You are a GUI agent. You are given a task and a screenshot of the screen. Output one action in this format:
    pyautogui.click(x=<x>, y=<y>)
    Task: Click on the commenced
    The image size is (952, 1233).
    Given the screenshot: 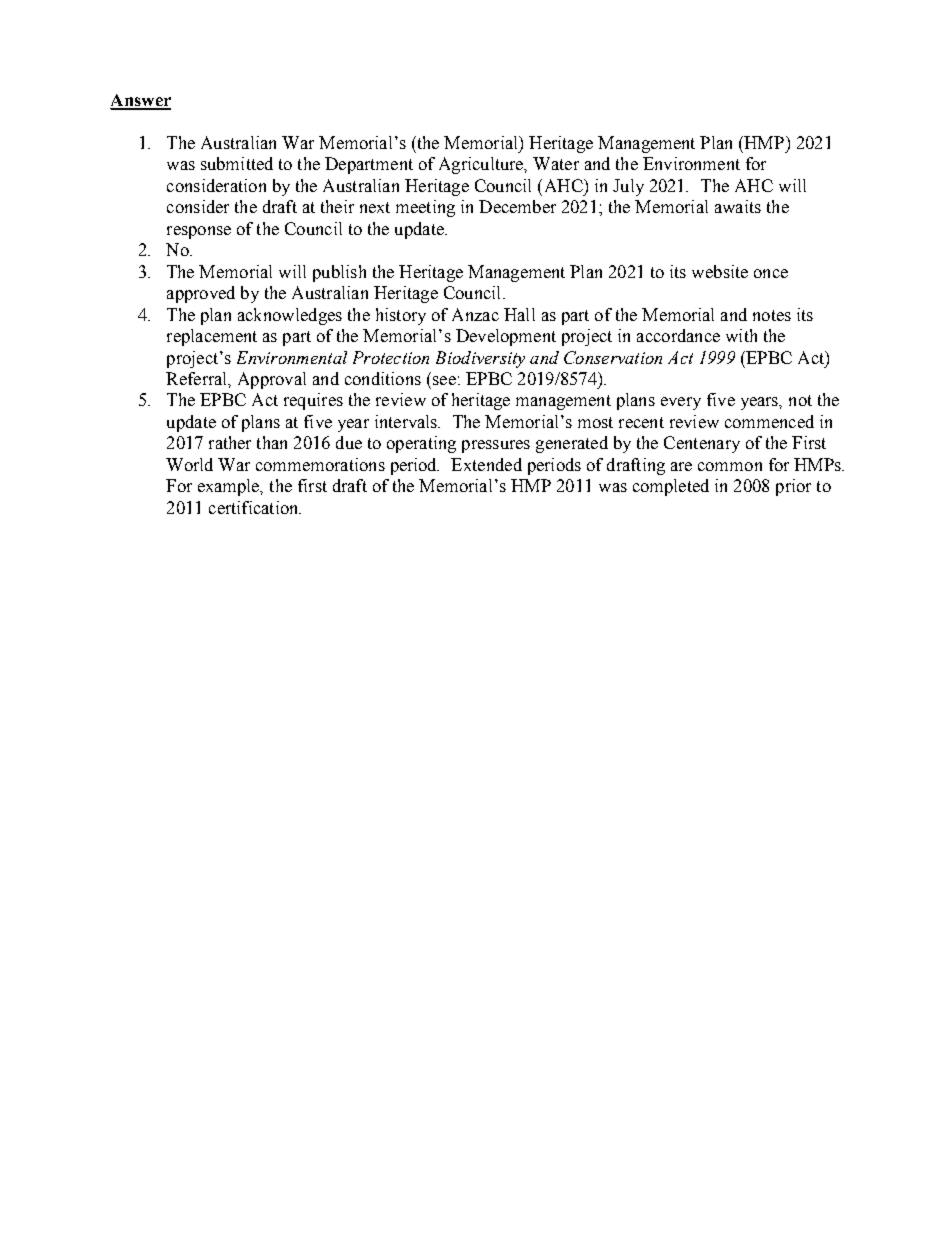 What is the action you would take?
    pyautogui.click(x=769, y=421)
